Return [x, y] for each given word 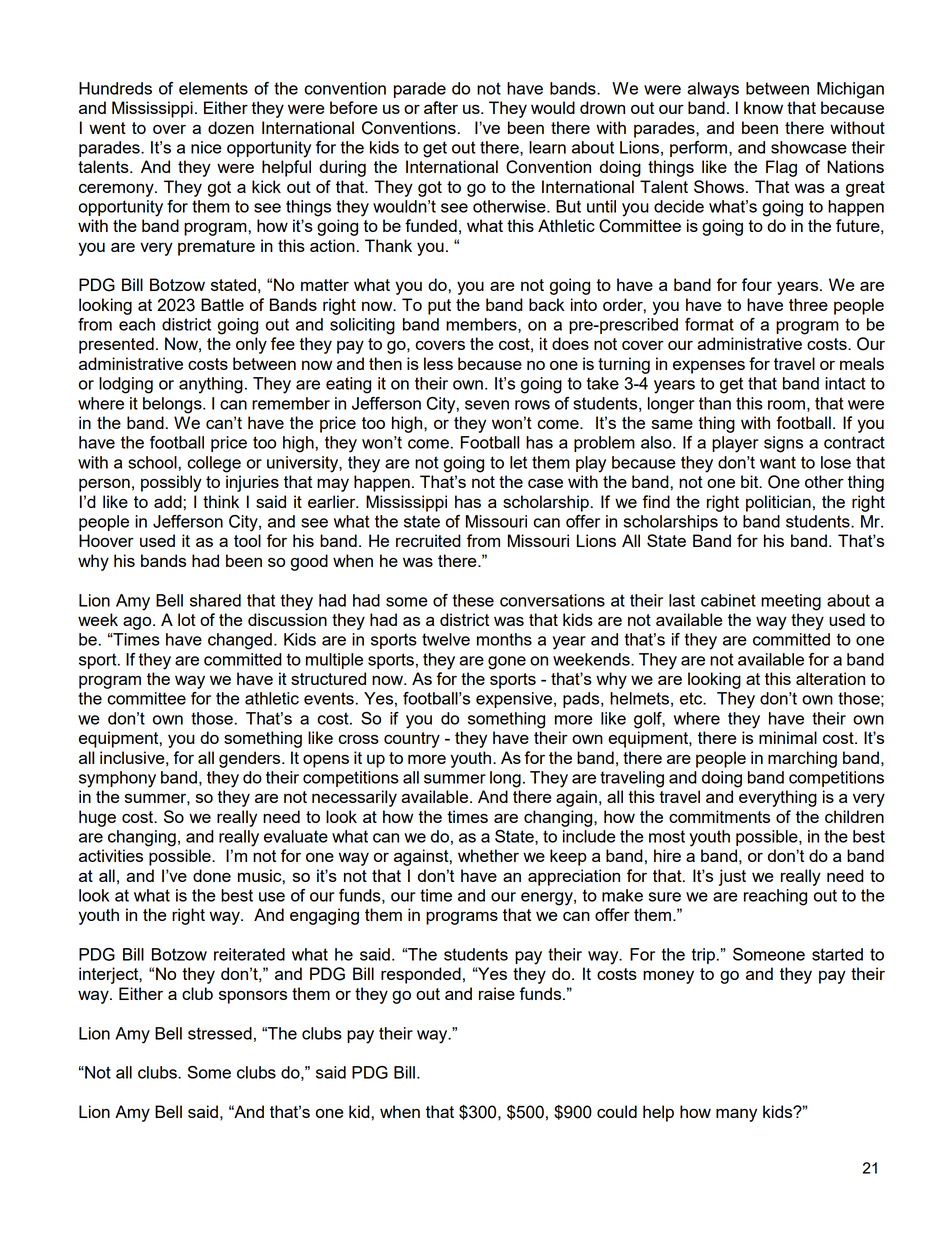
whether [488, 855]
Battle [222, 304]
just [732, 877]
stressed [220, 1033]
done [212, 875]
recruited [428, 540]
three [808, 304]
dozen [231, 127]
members [482, 325]
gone [507, 663]
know [763, 107]
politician [778, 503]
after [441, 107]
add [169, 501]
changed [240, 641]
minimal [788, 737]
